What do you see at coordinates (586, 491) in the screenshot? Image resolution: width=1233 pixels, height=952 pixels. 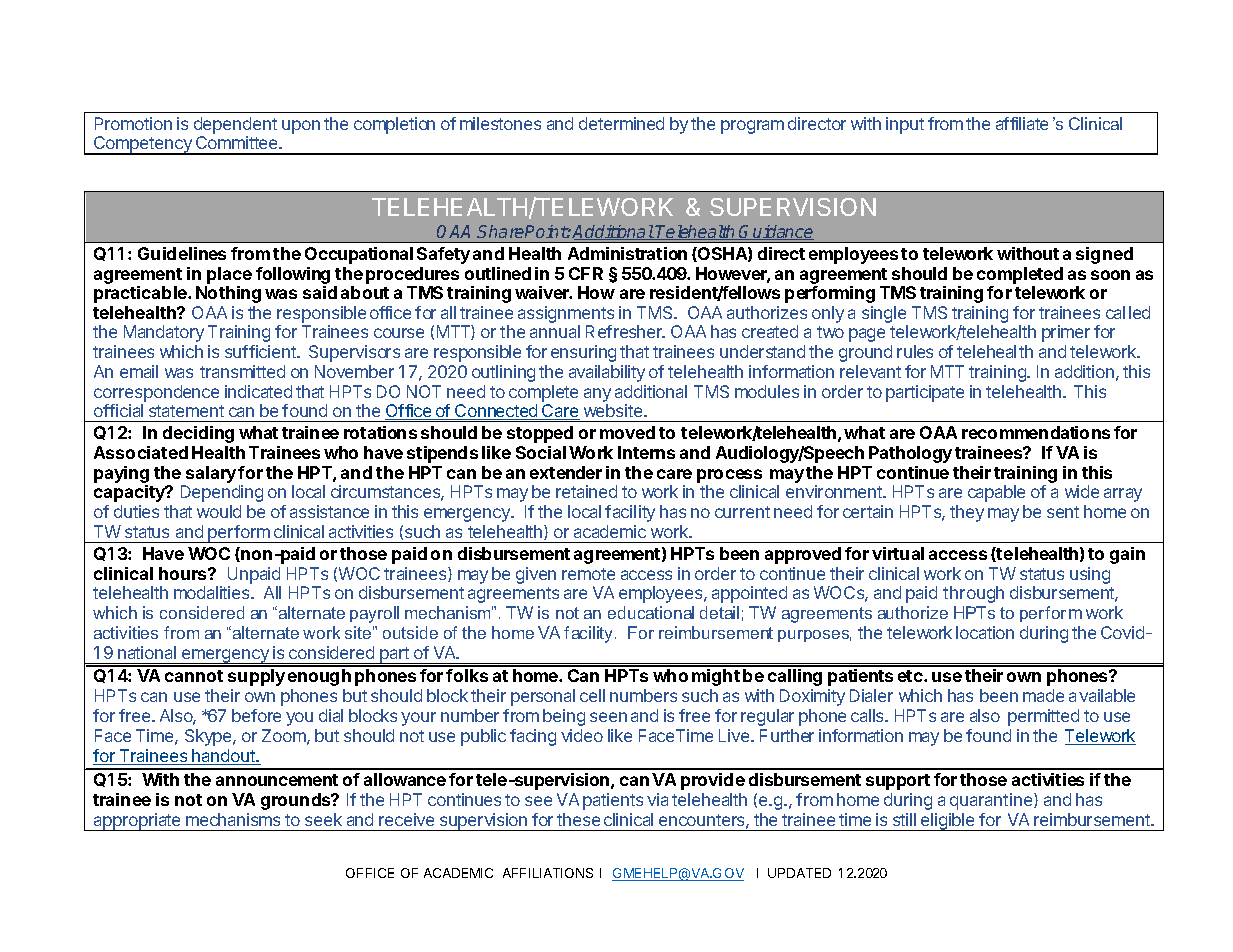 I see `retained` at bounding box center [586, 491].
